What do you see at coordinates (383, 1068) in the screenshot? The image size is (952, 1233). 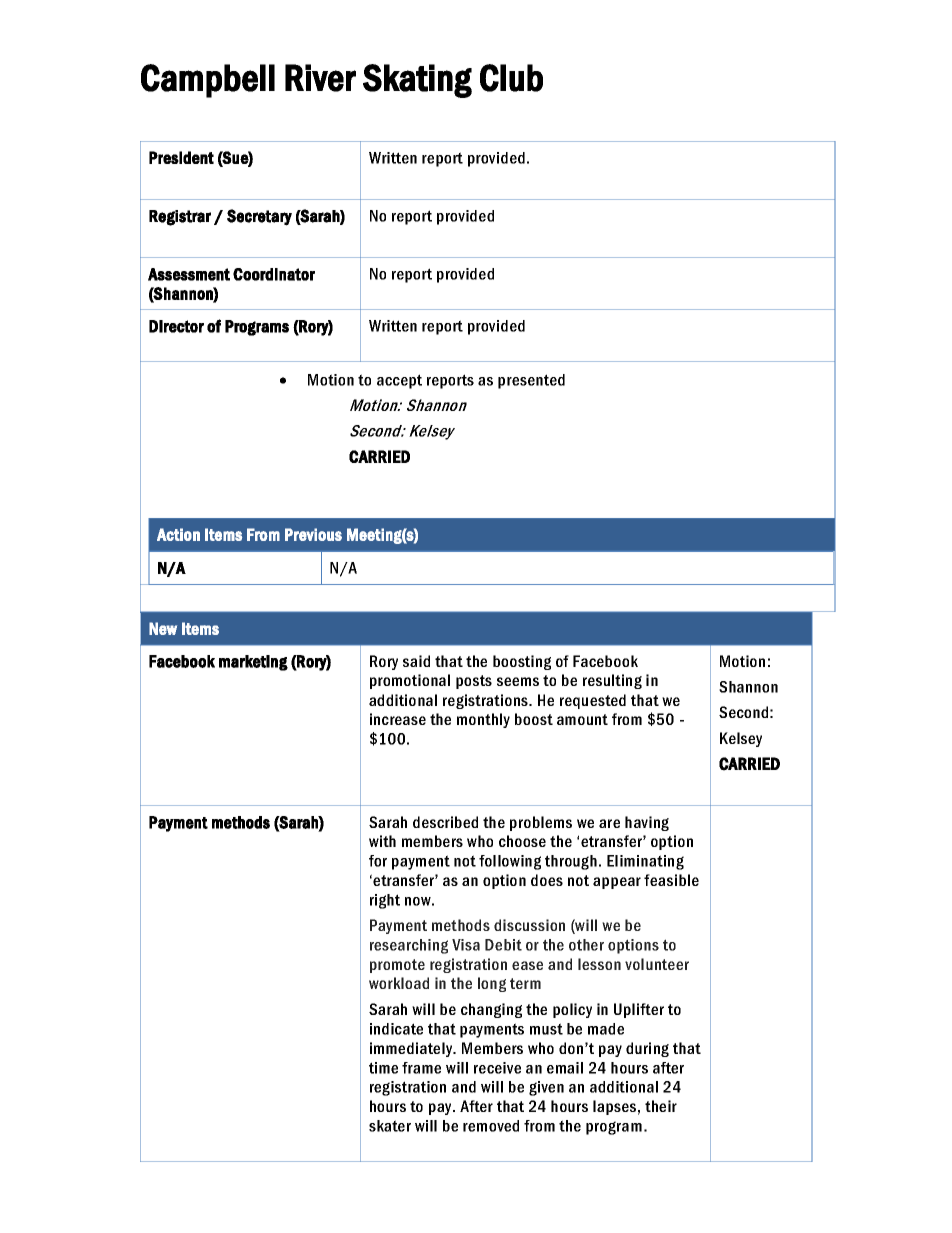 I see `time` at bounding box center [383, 1068].
